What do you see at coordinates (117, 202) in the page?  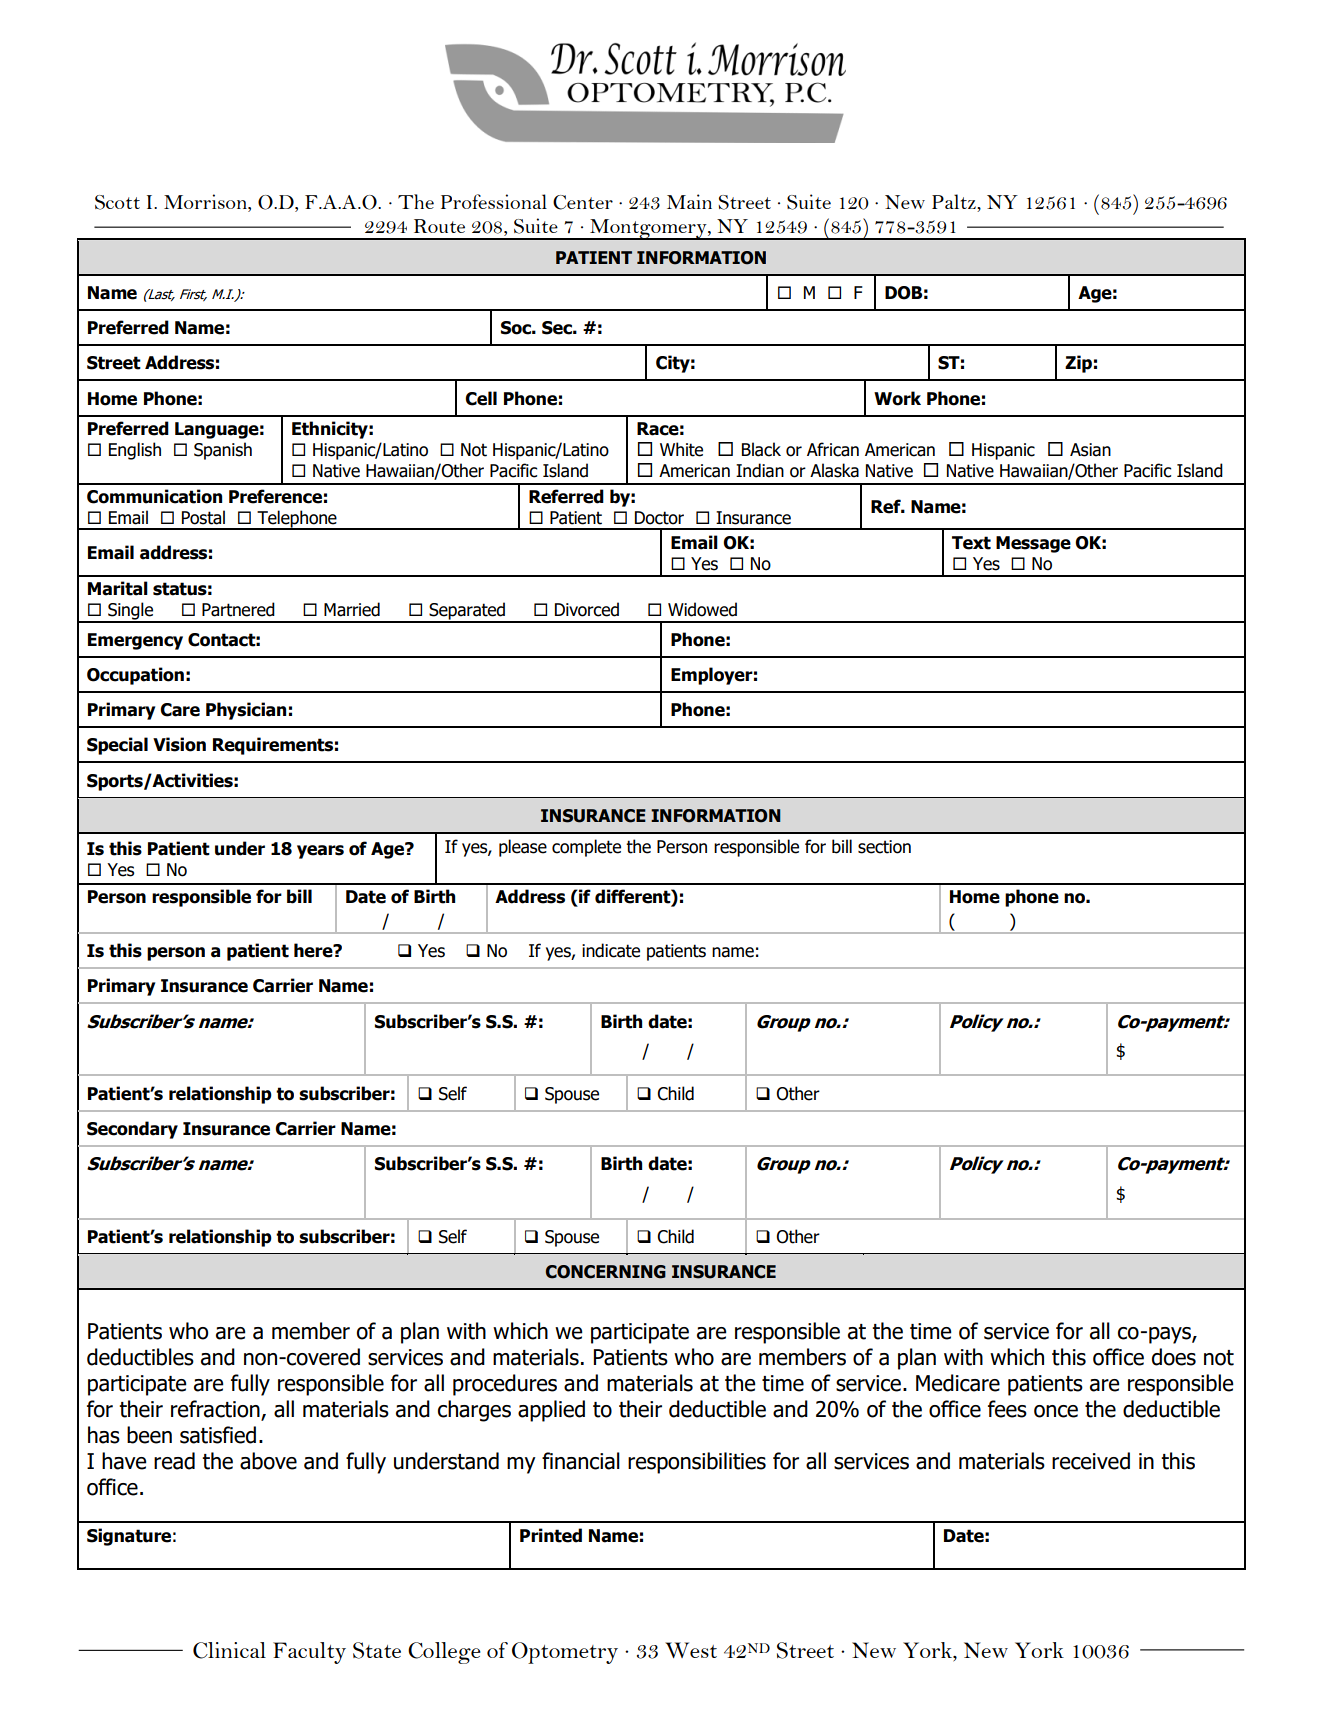 I see `Scott` at bounding box center [117, 202].
